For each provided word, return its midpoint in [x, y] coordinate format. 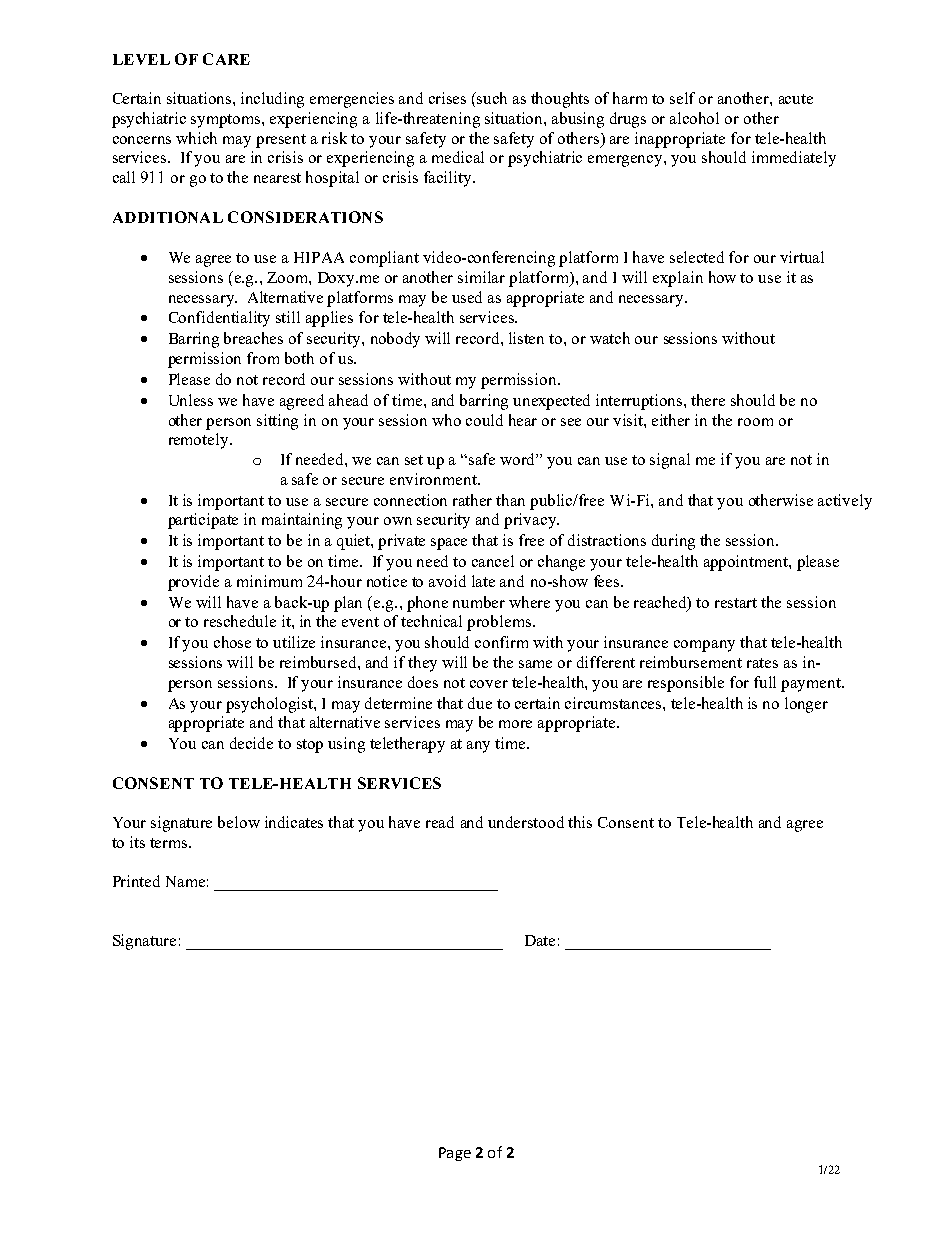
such [492, 98]
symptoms [227, 121]
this [580, 822]
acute [796, 99]
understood [526, 822]
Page [455, 1154]
